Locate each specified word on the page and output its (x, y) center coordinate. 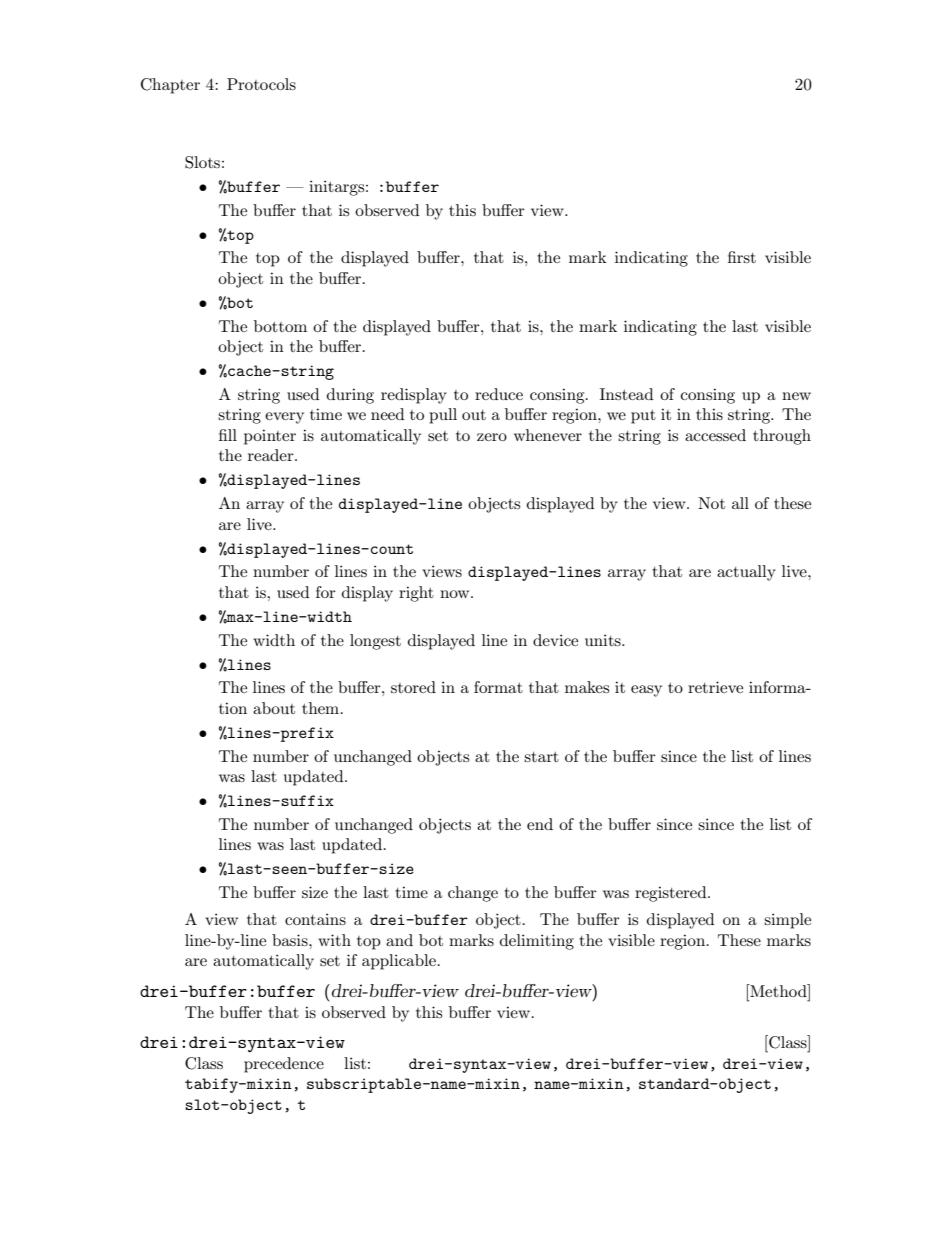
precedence (284, 1065)
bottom (280, 326)
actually (746, 573)
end (540, 824)
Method (778, 990)
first (742, 257)
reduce (499, 394)
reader (272, 455)
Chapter (170, 86)
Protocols (261, 84)
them (322, 708)
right (416, 594)
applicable (399, 962)
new (796, 396)
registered (672, 894)
